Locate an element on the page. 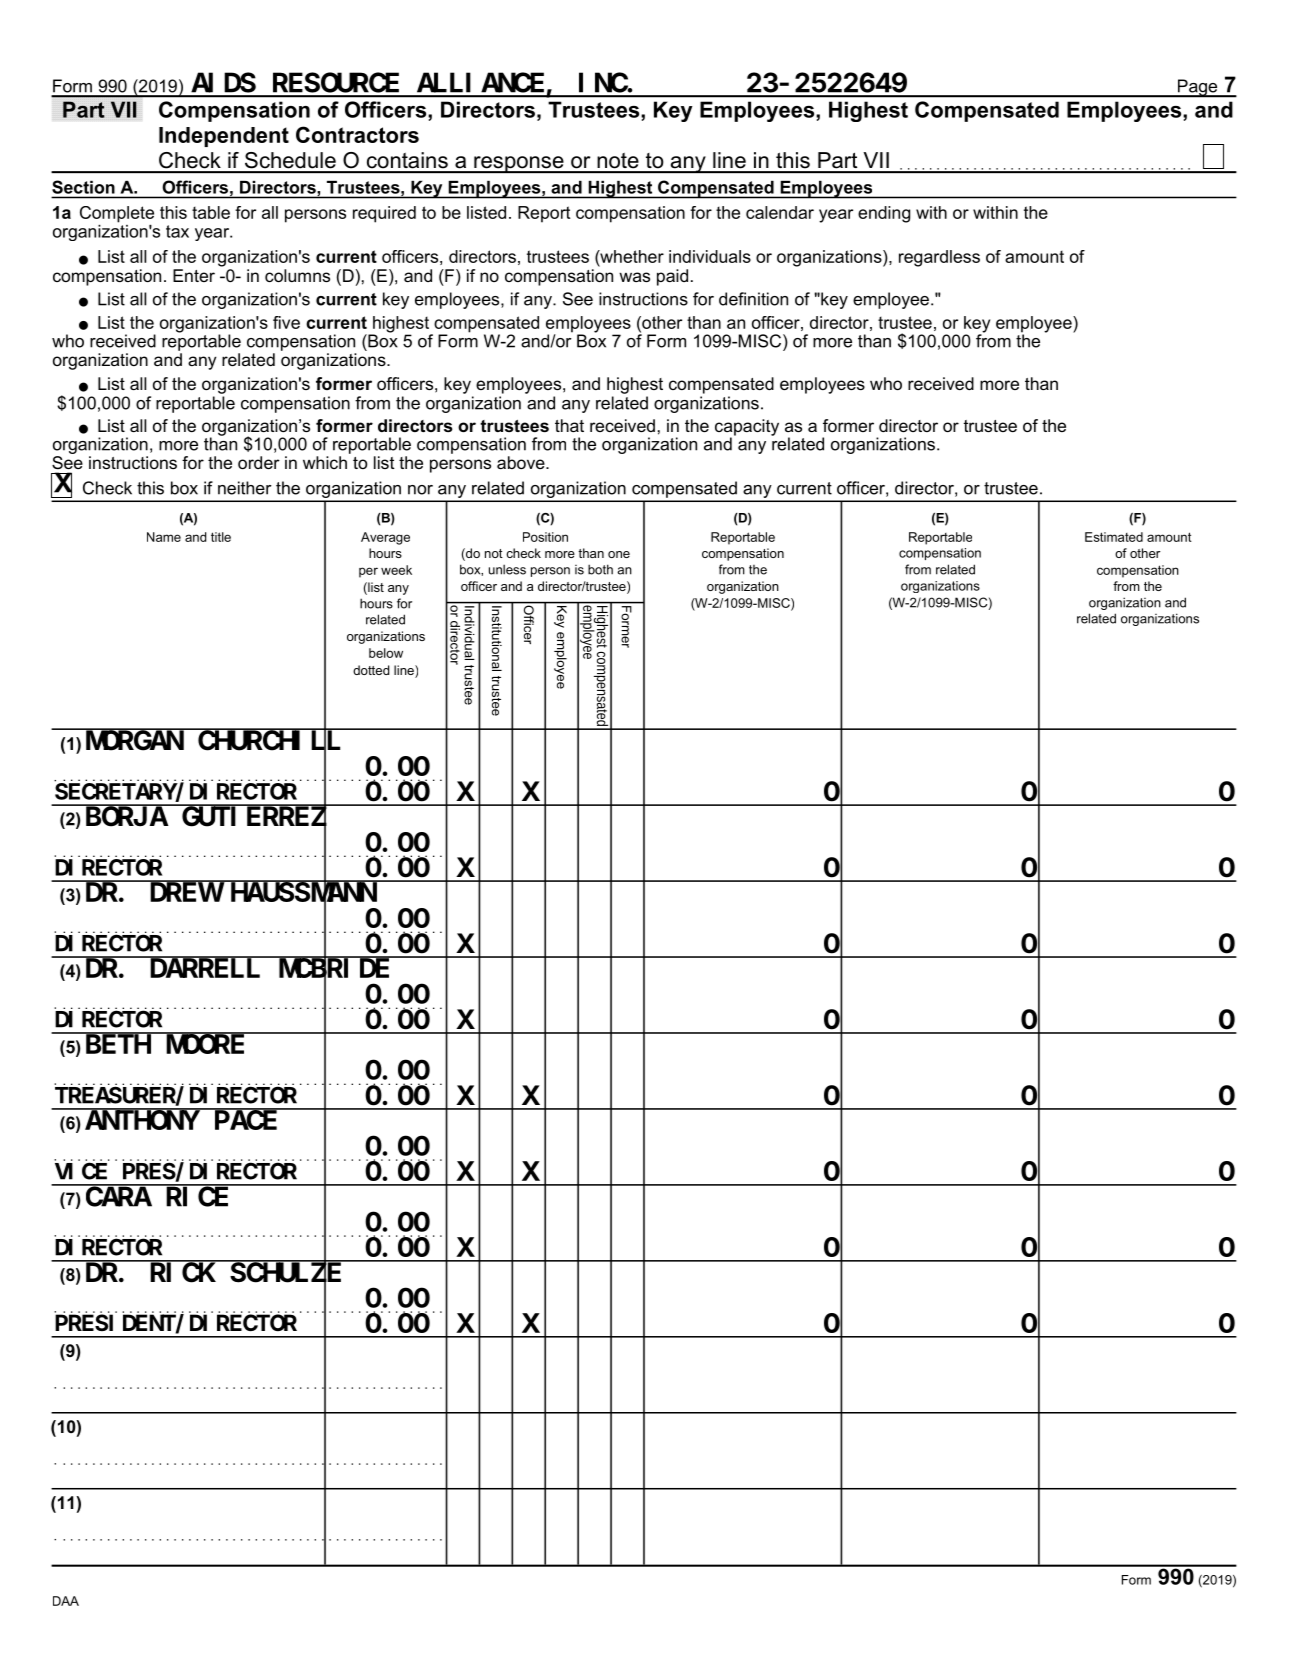 The width and height of the image is (1291, 1671). Page is located at coordinates (1197, 88).
